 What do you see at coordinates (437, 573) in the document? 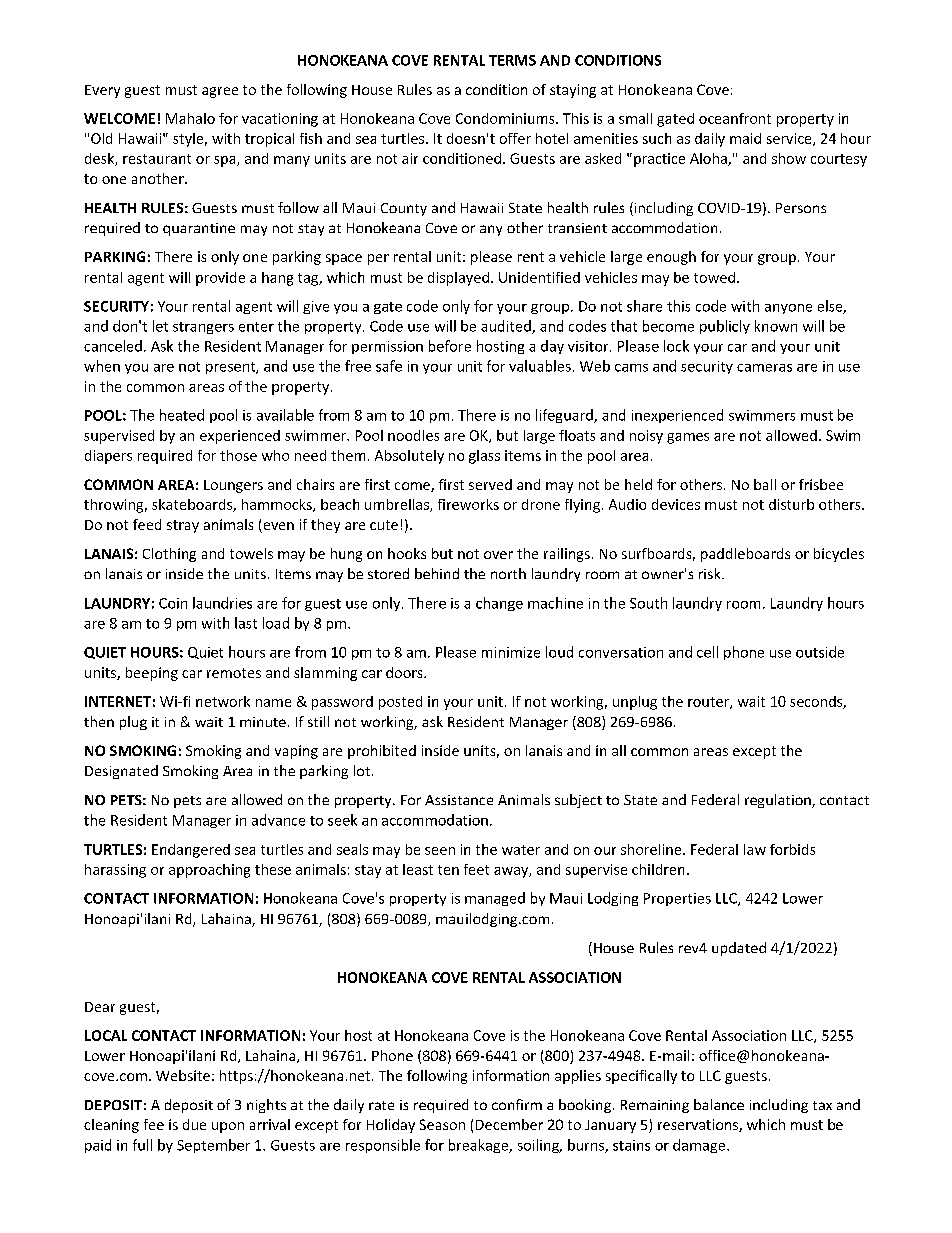
I see `behind` at bounding box center [437, 573].
